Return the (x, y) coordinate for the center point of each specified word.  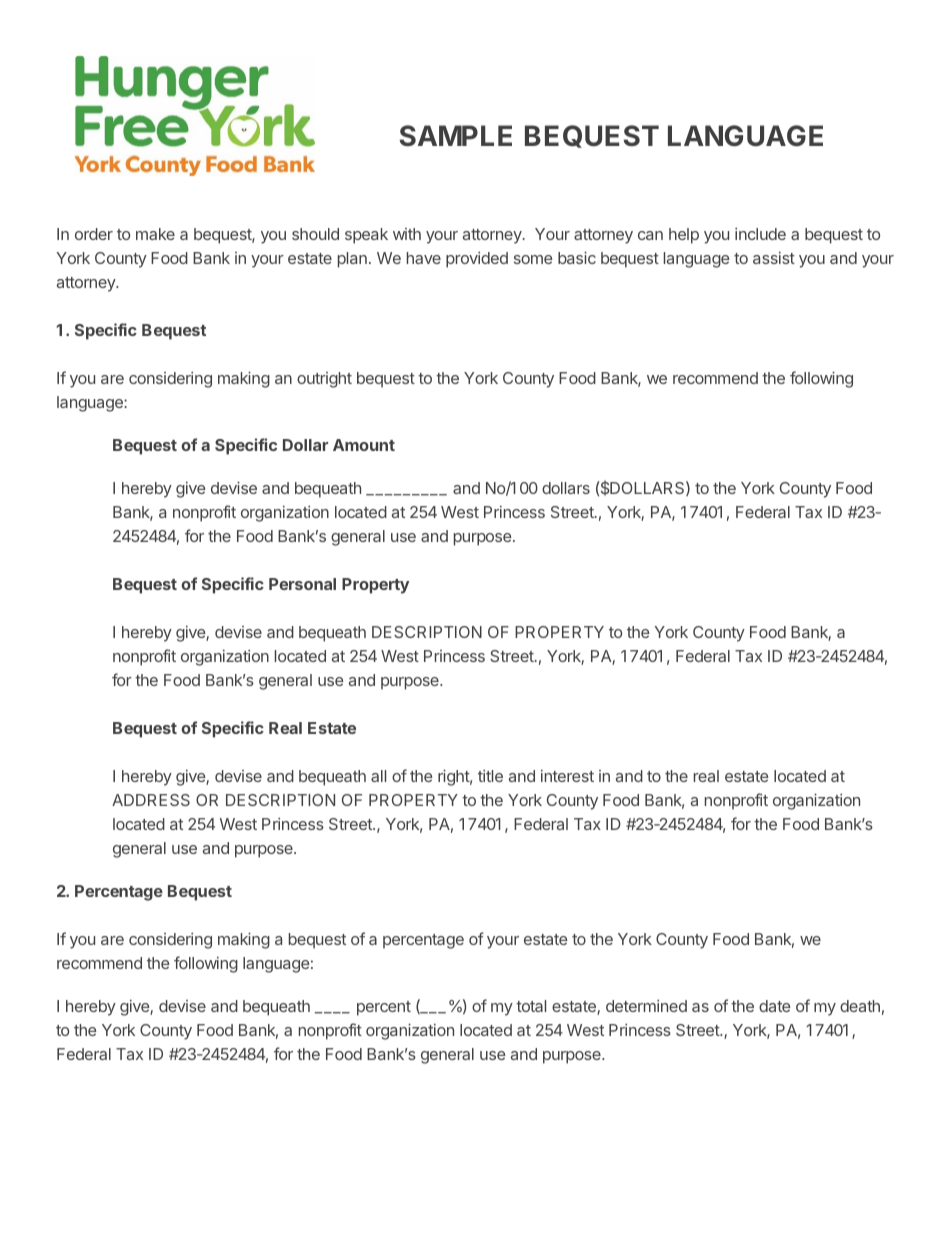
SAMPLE (456, 135)
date (775, 1006)
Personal (302, 584)
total (531, 1006)
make (155, 234)
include (760, 234)
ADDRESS (151, 800)
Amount (364, 445)
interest (567, 776)
